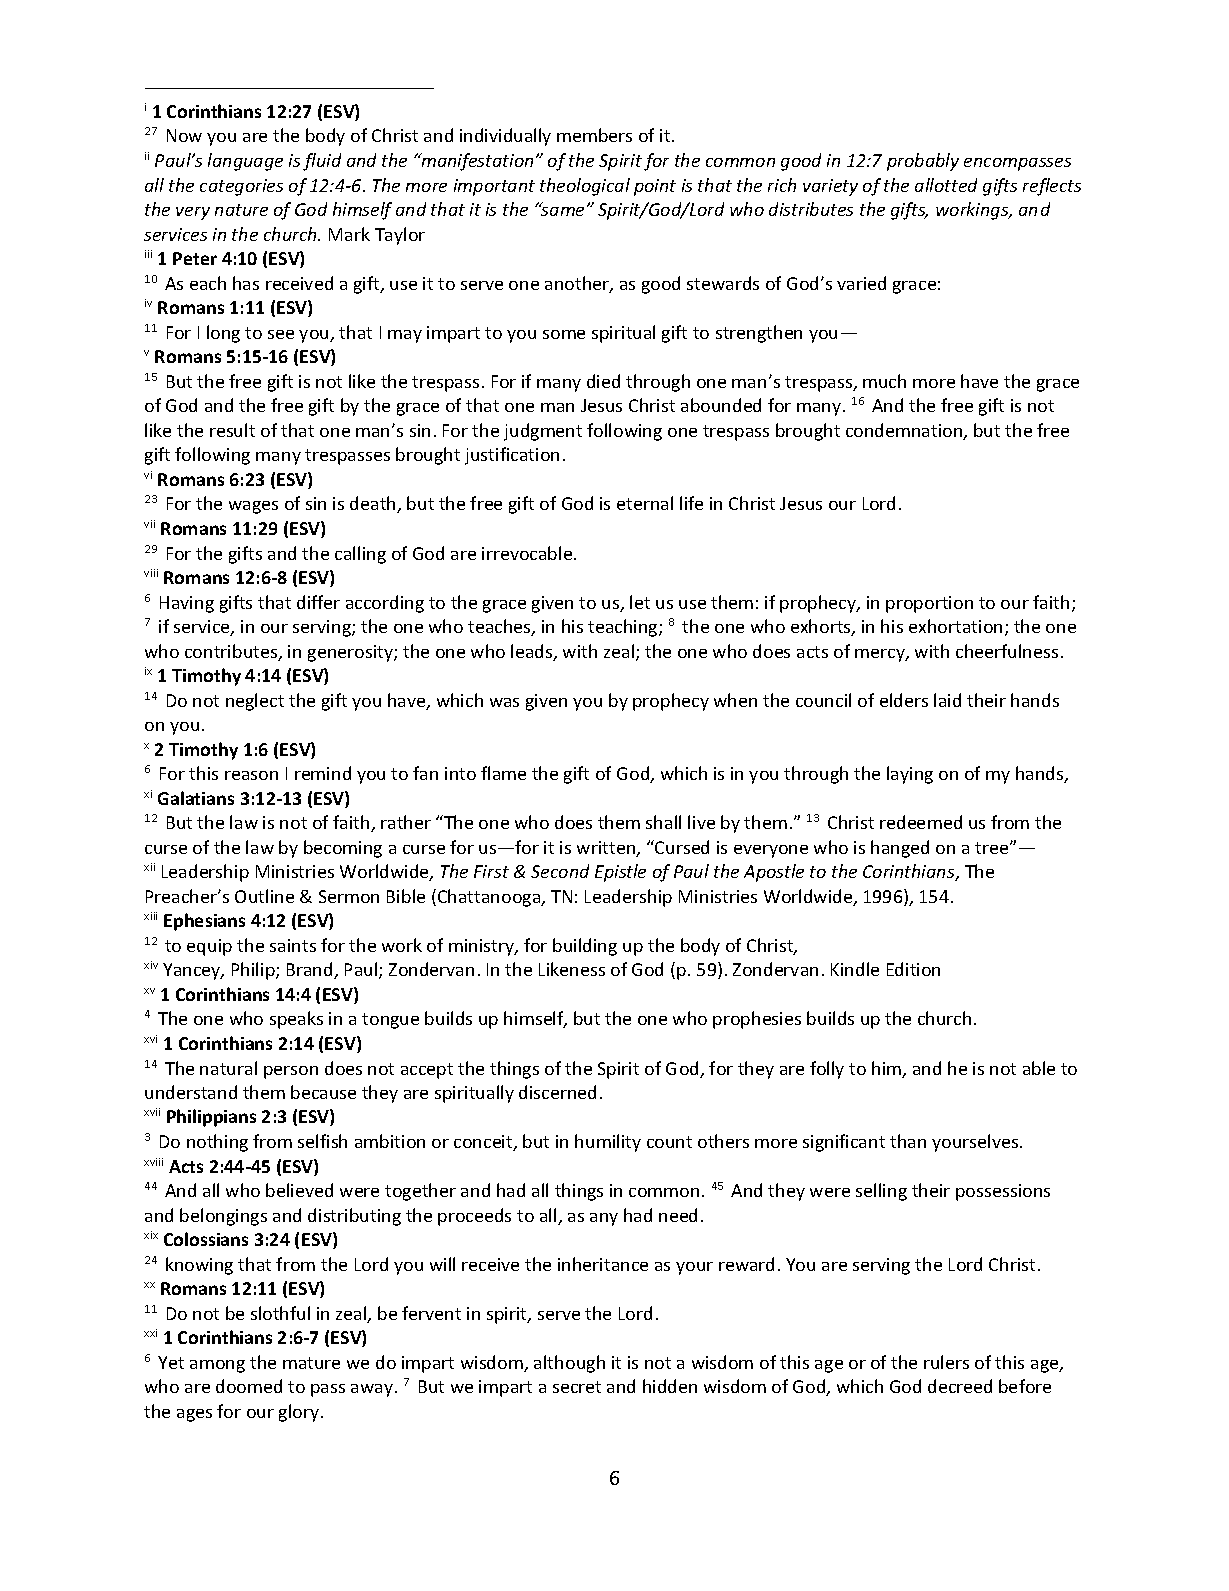  I want to click on allotted, so click(946, 185).
